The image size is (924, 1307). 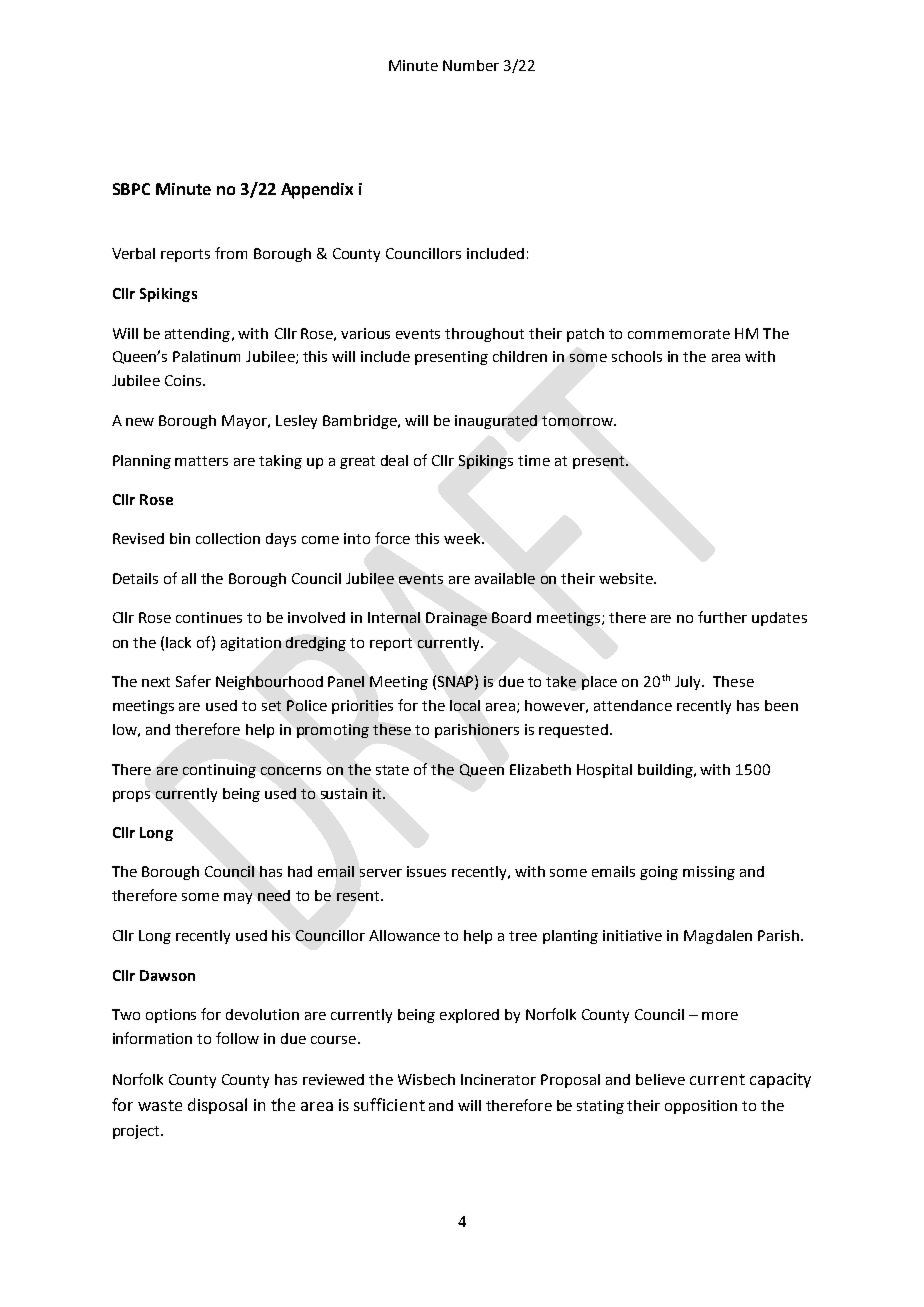 What do you see at coordinates (679, 334) in the screenshot?
I see `commemorate` at bounding box center [679, 334].
